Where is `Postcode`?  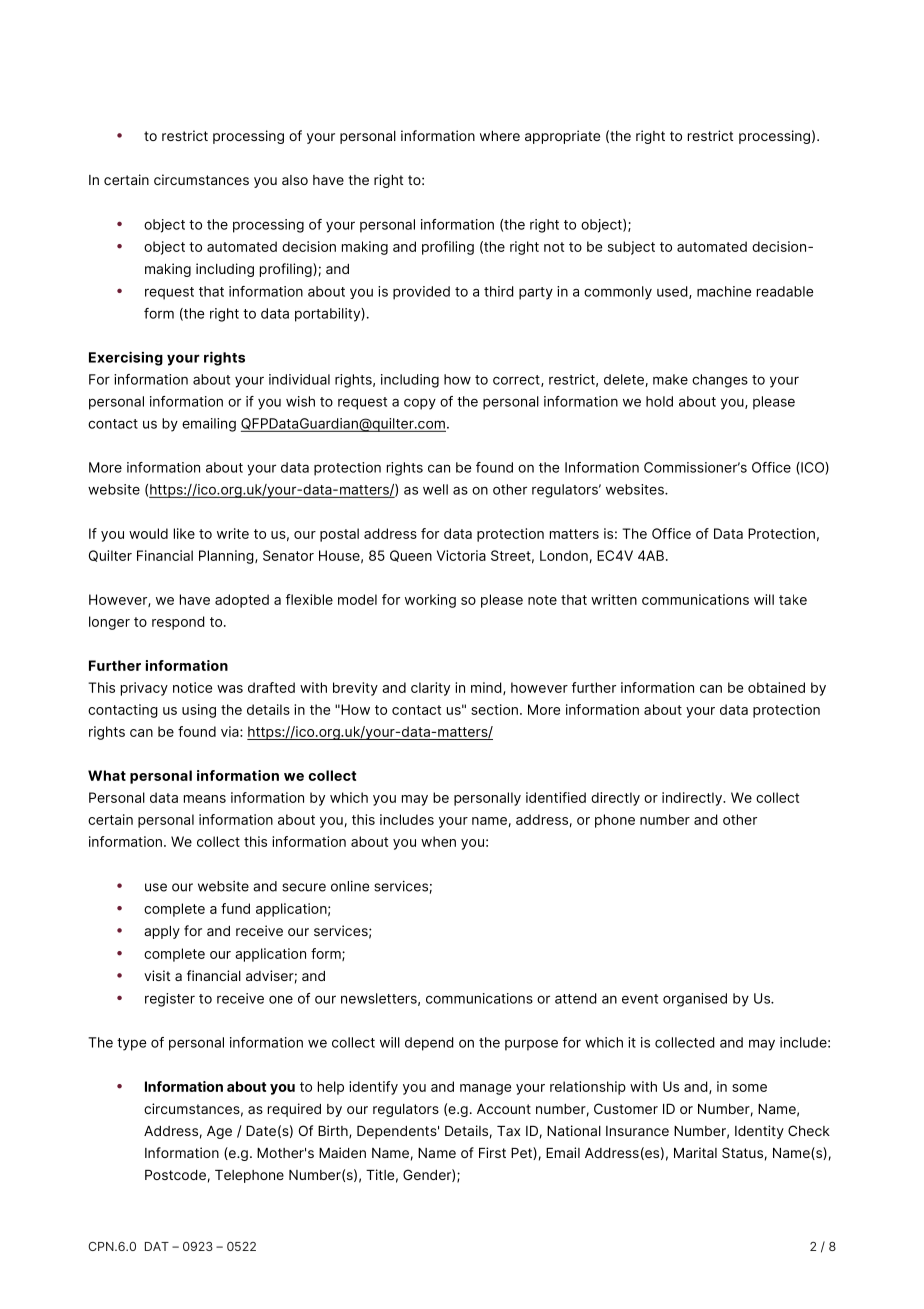
Postcode is located at coordinates (175, 1175).
